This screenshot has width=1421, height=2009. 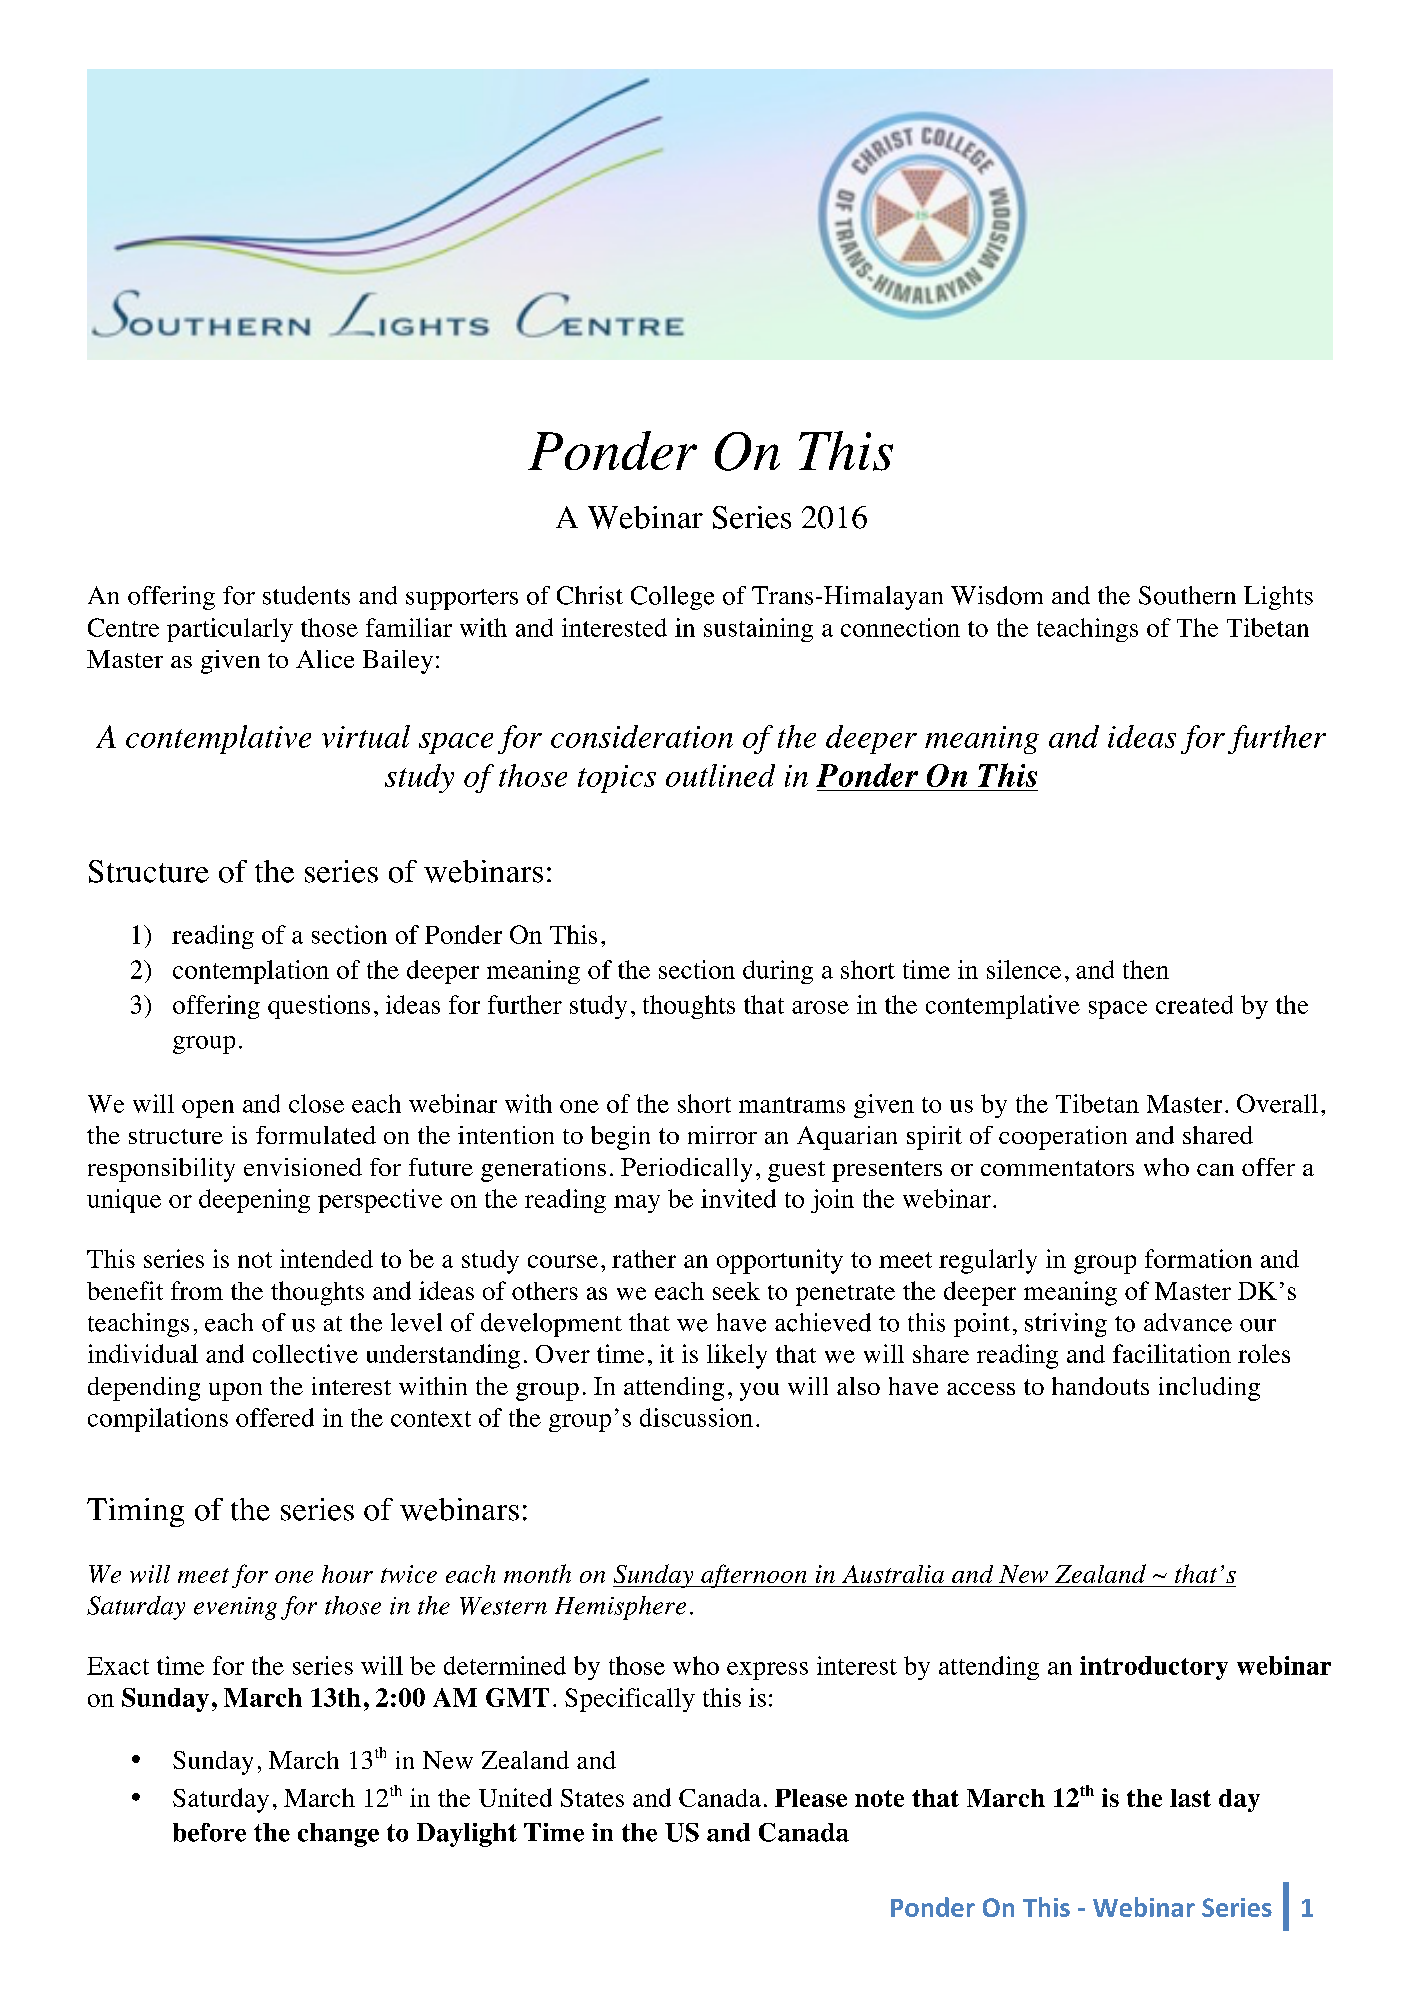 What do you see at coordinates (778, 972) in the screenshot?
I see `during` at bounding box center [778, 972].
